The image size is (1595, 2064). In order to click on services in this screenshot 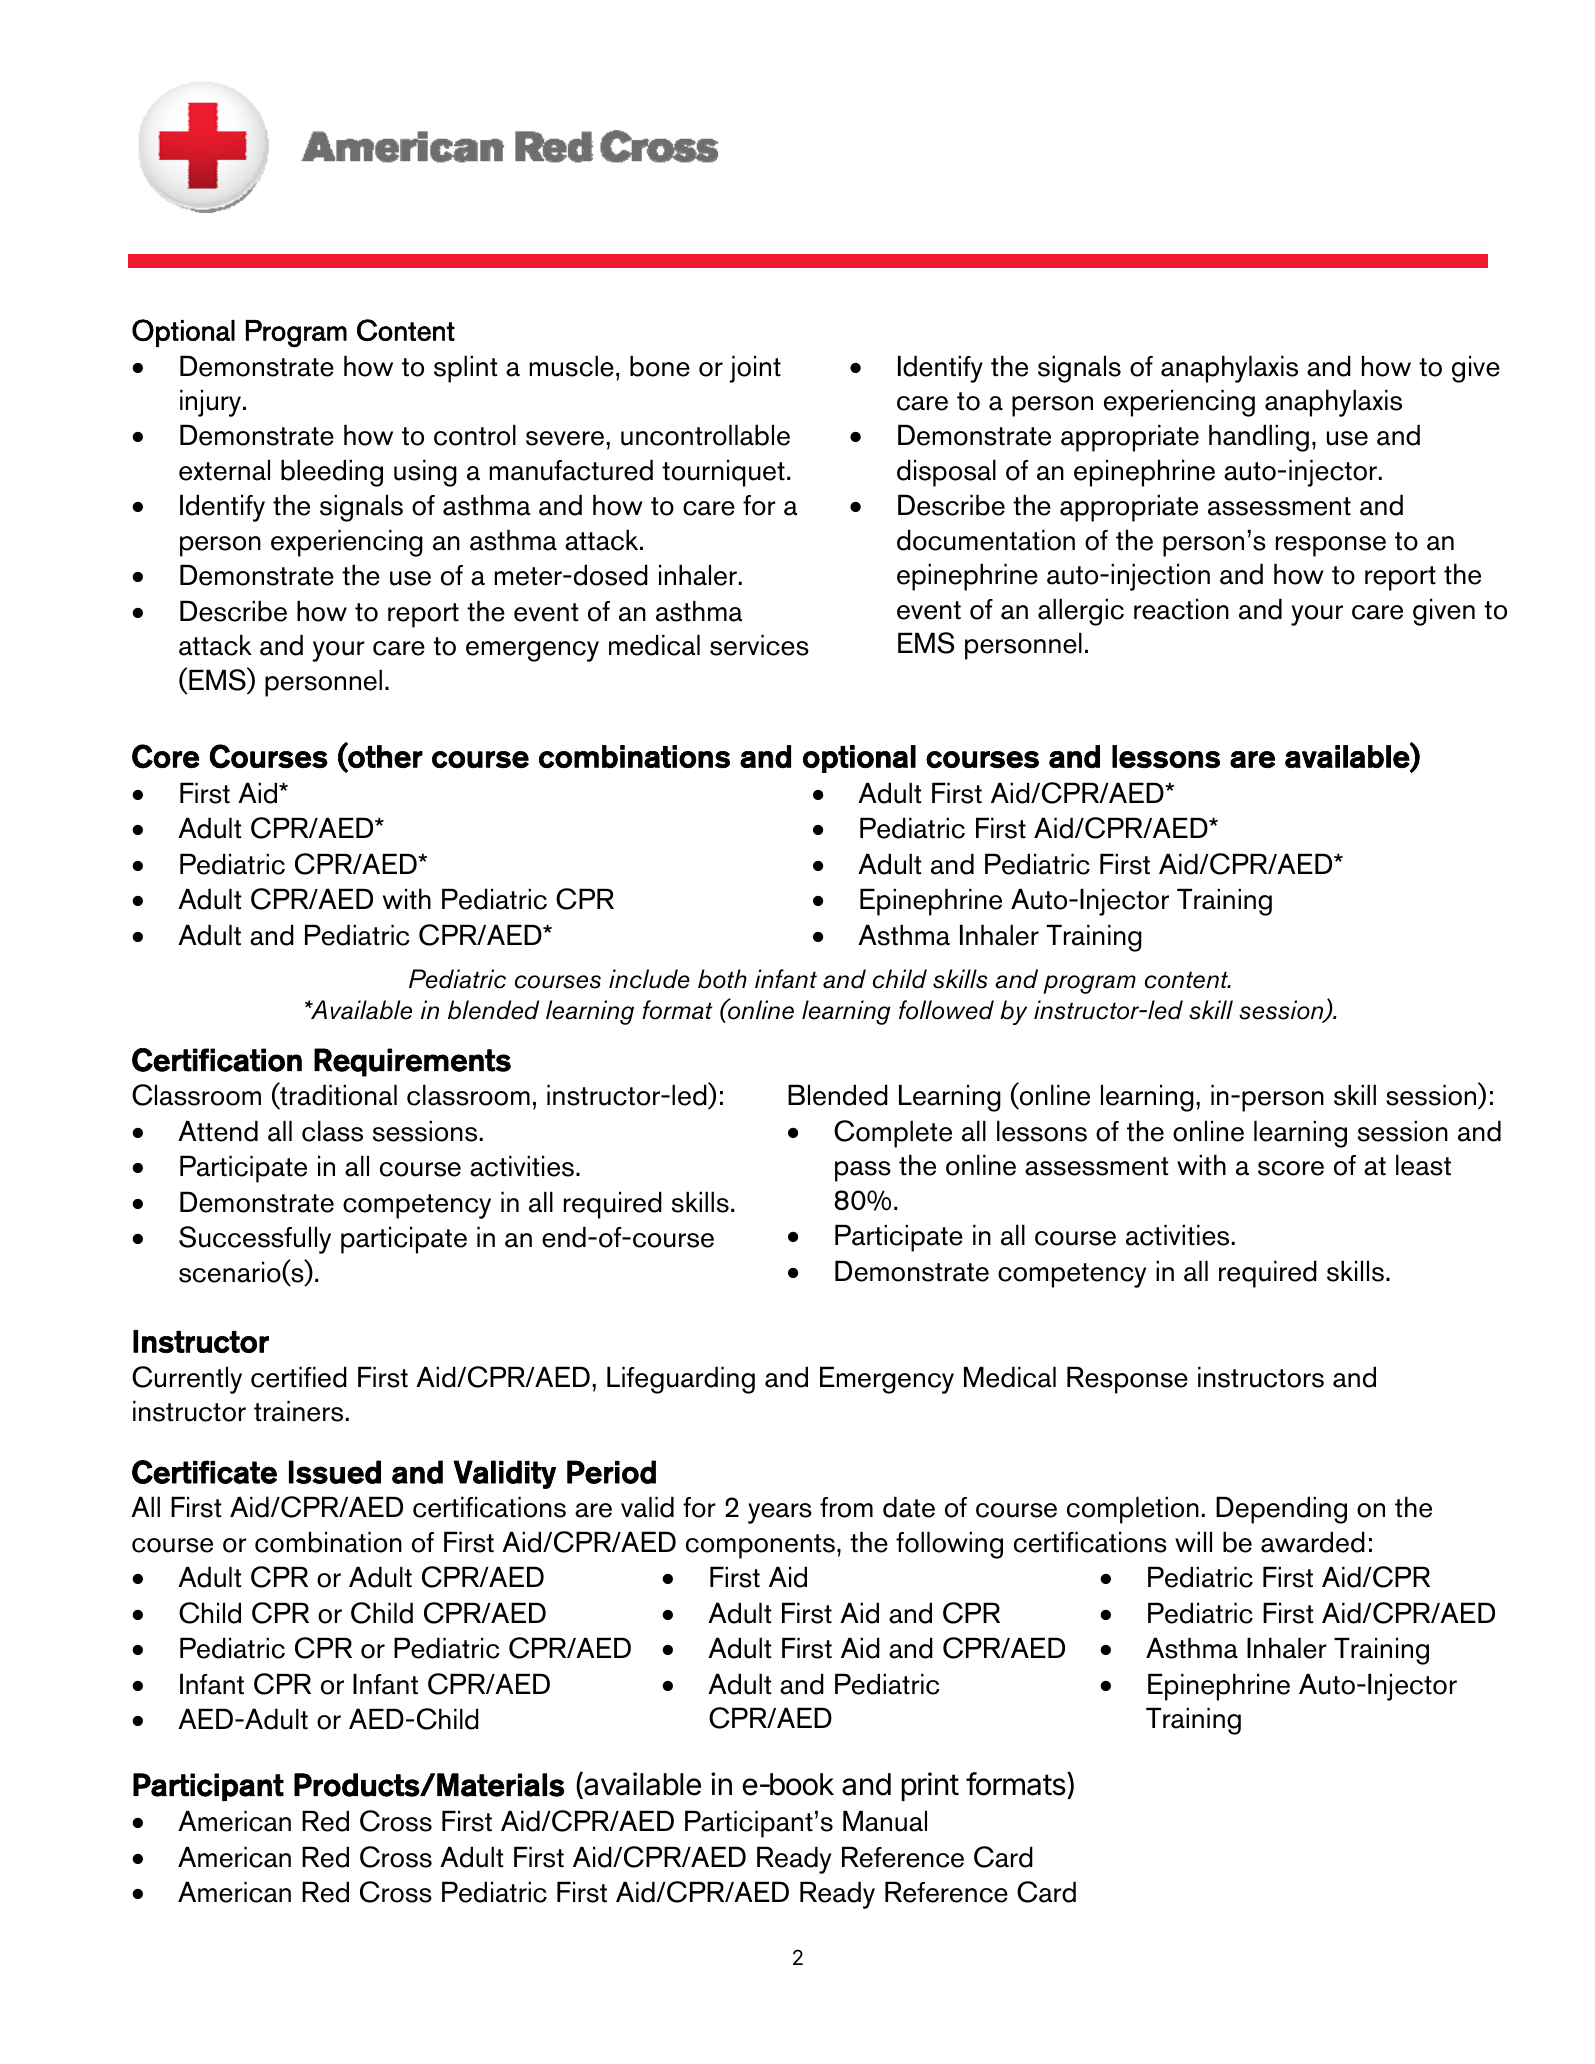, I will do `click(759, 645)`.
